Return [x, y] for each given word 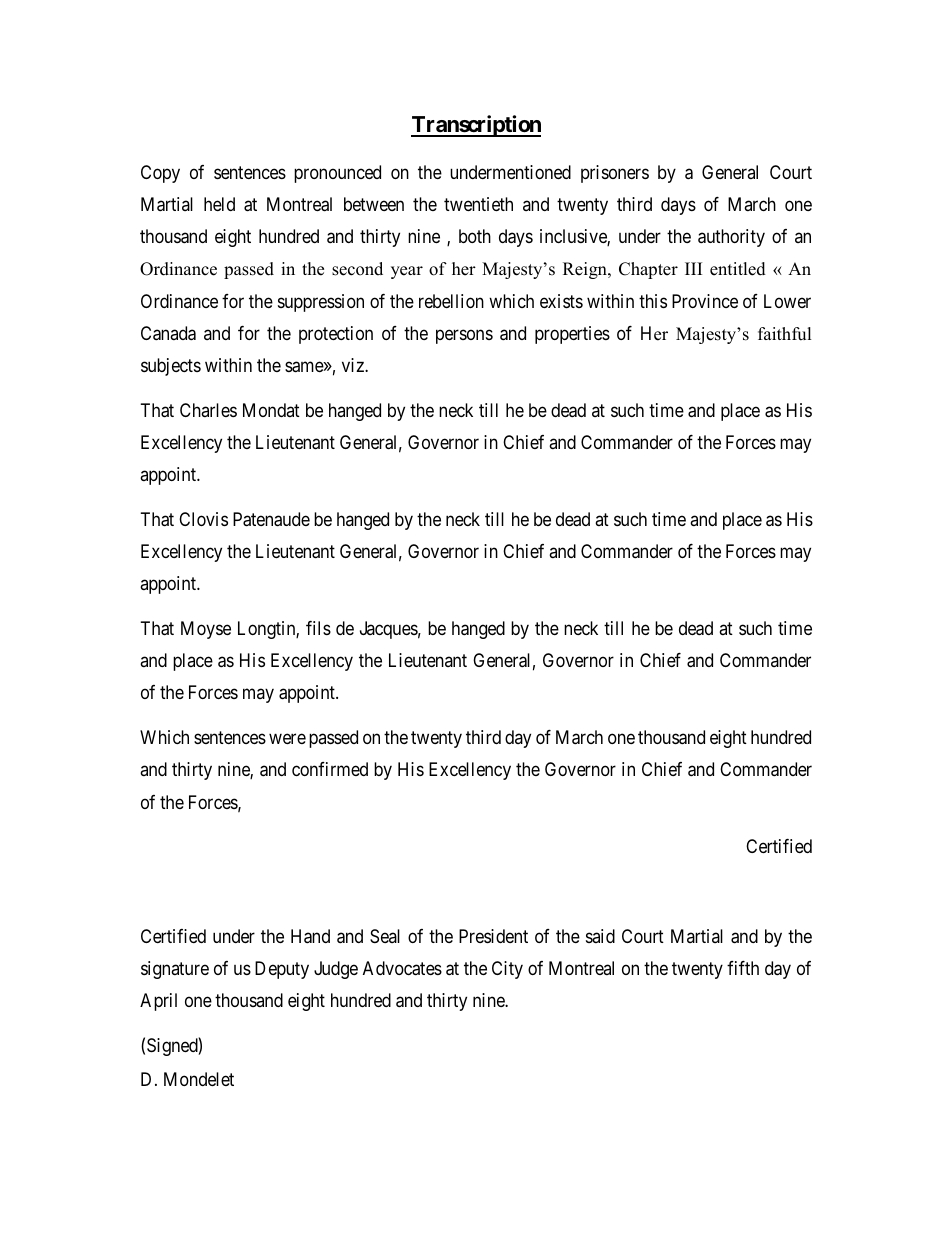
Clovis [203, 519]
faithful [785, 334]
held [219, 204]
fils [318, 628]
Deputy [282, 970]
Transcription [476, 126]
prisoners [615, 174]
